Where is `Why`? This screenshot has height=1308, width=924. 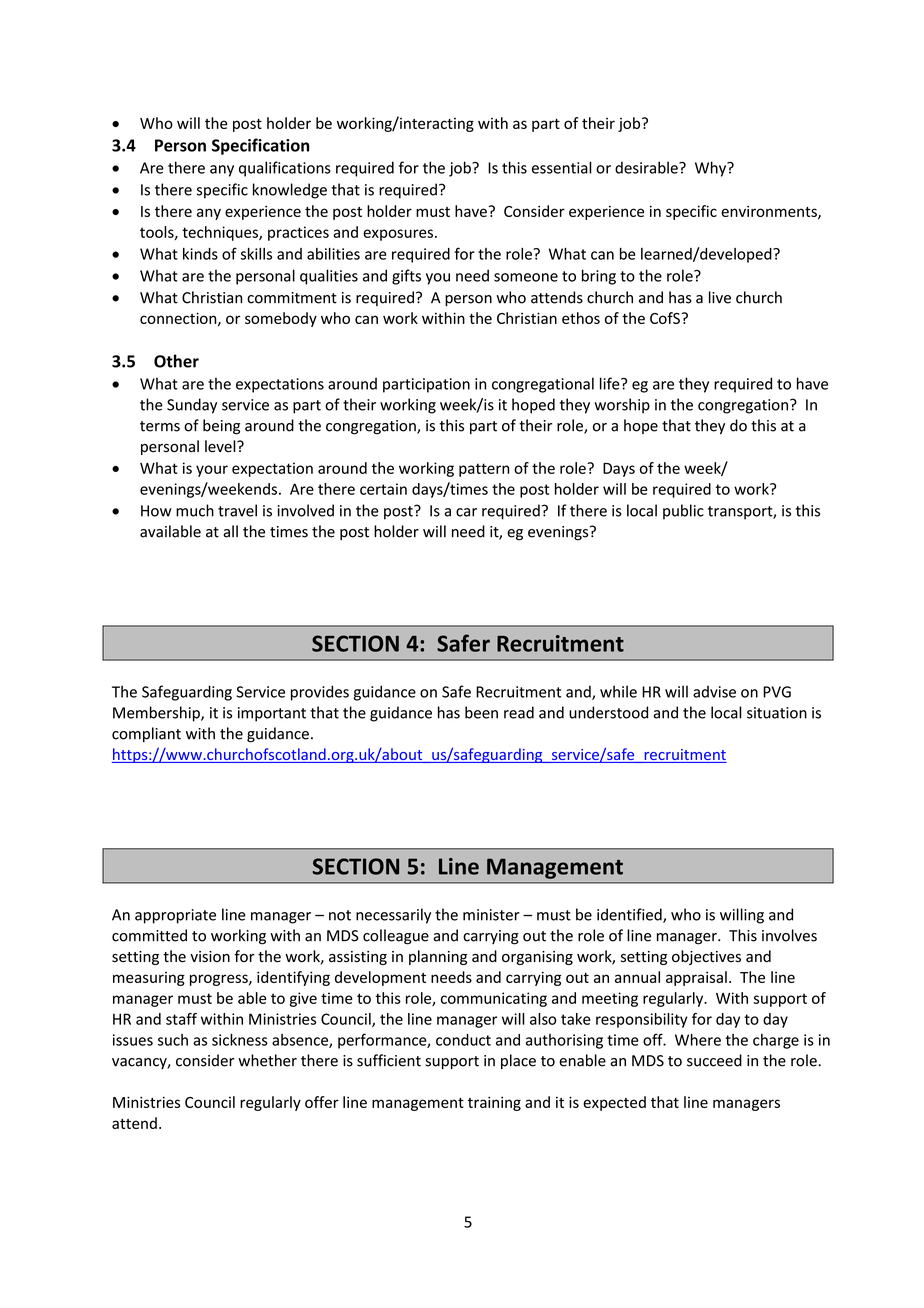 Why is located at coordinates (712, 169).
